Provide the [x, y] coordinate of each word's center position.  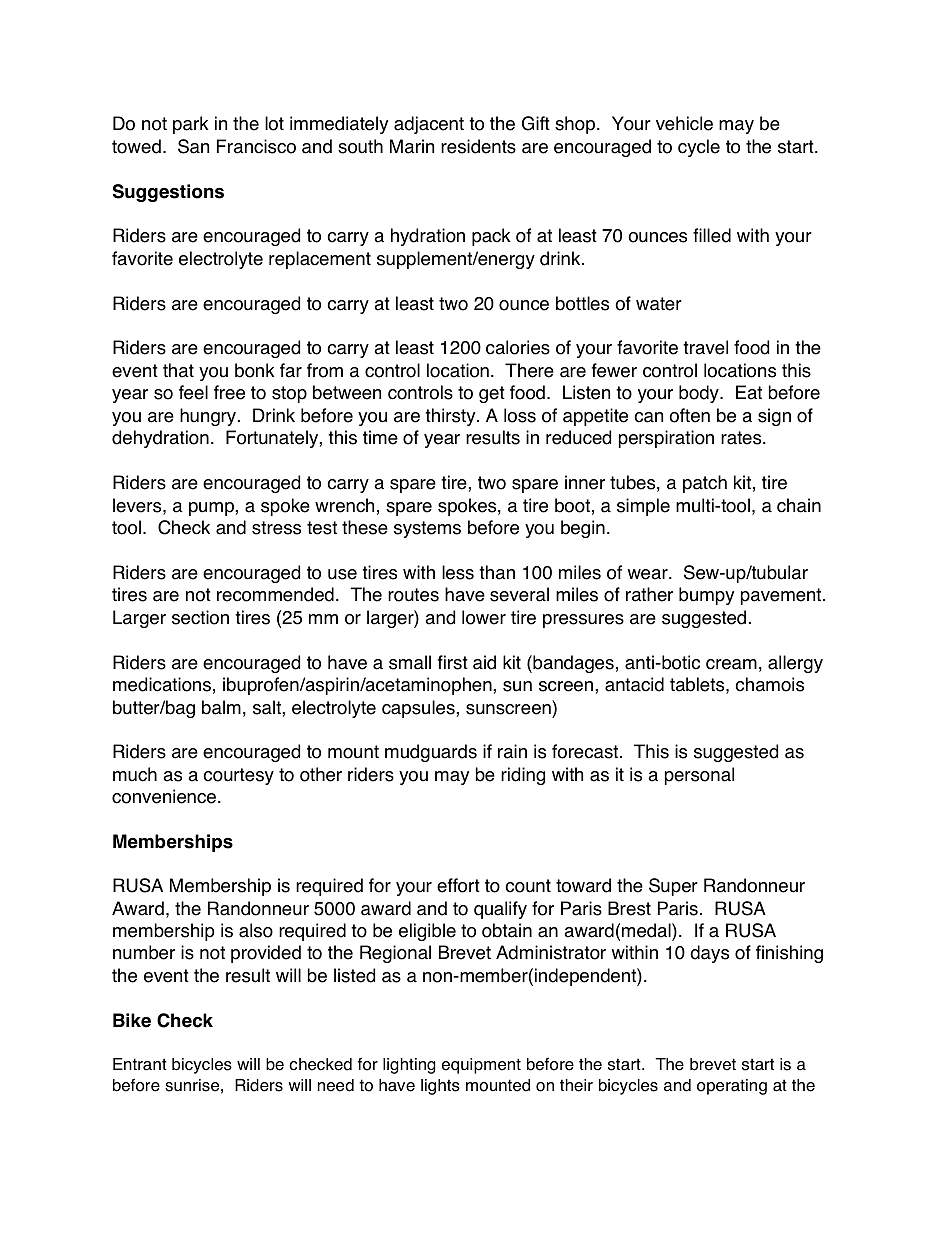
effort [458, 885]
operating [732, 1087]
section [200, 617]
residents [478, 146]
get [492, 394]
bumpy [706, 596]
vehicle [684, 123]
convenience [164, 796]
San [193, 146]
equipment [481, 1066]
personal [699, 776]
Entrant [140, 1064]
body [700, 394]
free [229, 392]
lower [484, 617]
